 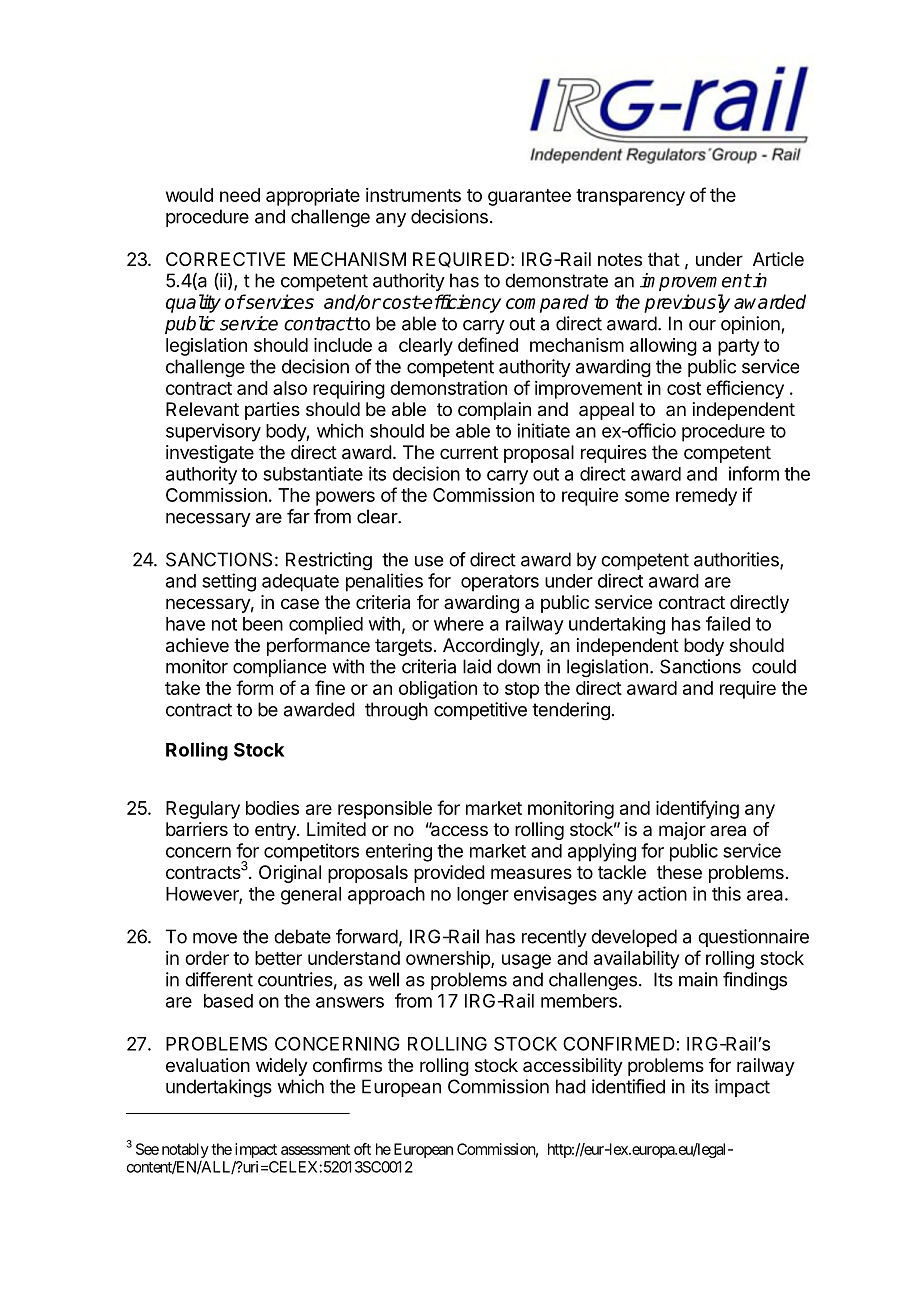 What do you see at coordinates (240, 195) in the screenshot?
I see `need` at bounding box center [240, 195].
